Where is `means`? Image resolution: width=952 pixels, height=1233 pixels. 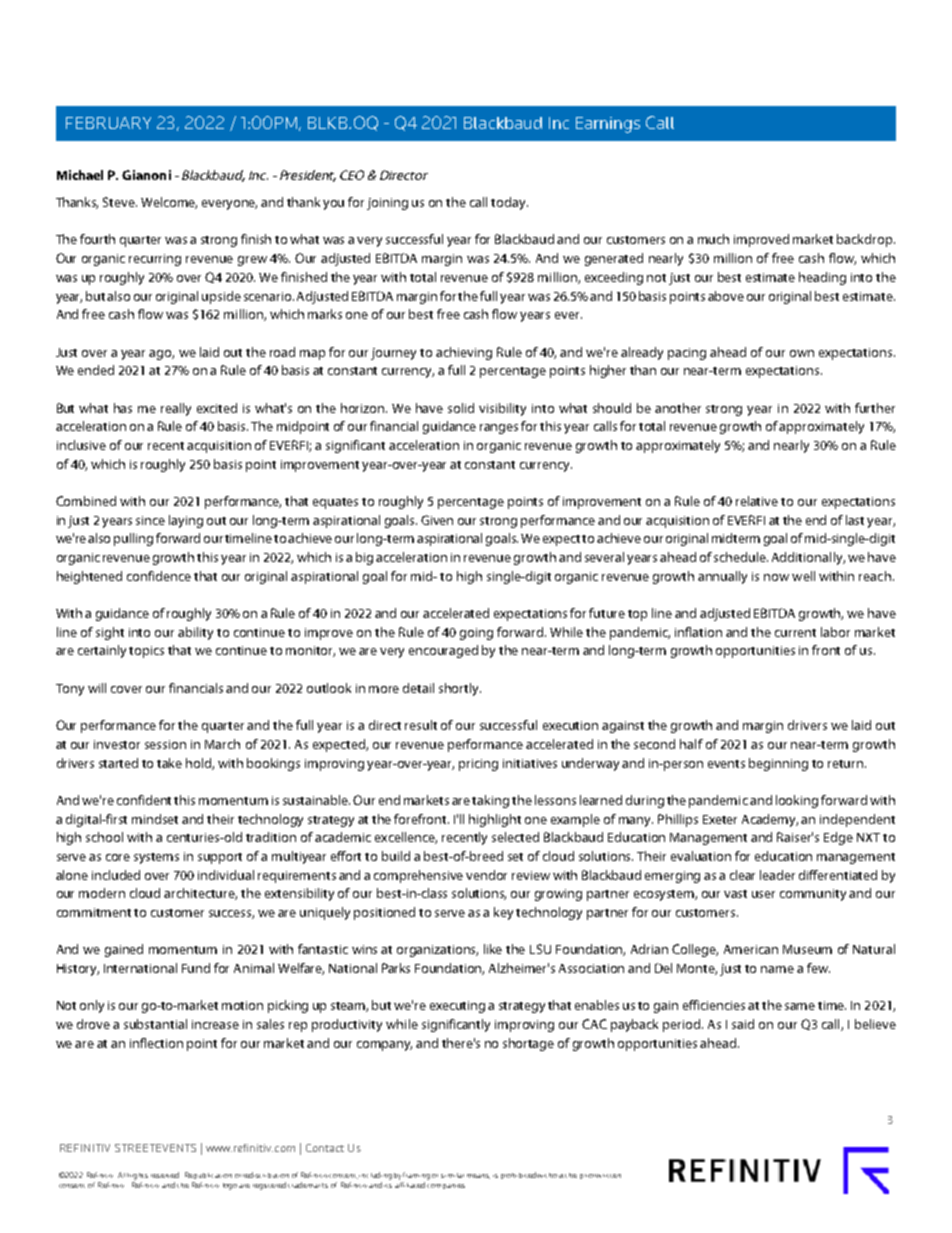 means is located at coordinates (478, 1176).
